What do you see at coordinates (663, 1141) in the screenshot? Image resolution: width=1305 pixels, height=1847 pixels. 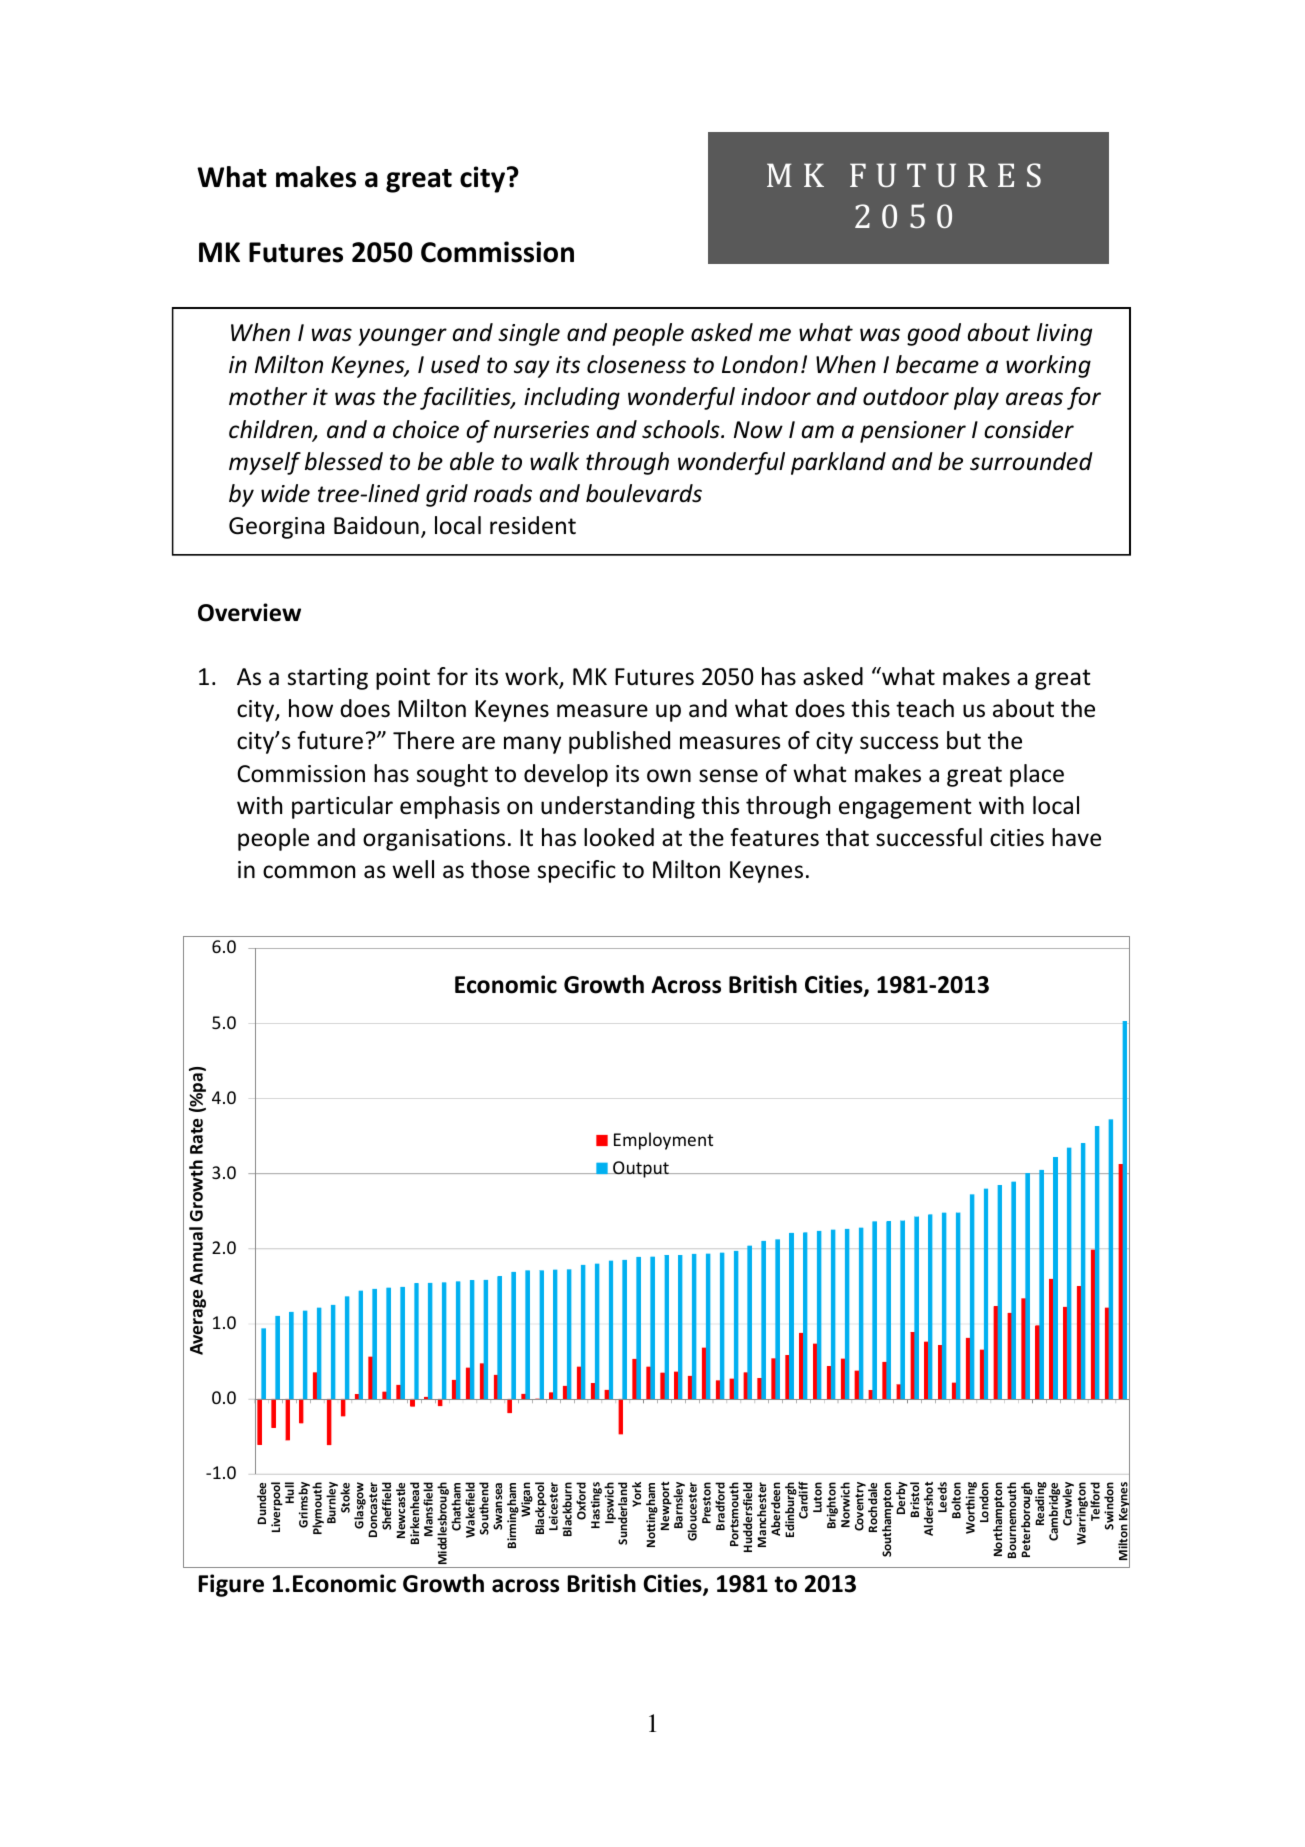 I see `Employment` at bounding box center [663, 1141].
